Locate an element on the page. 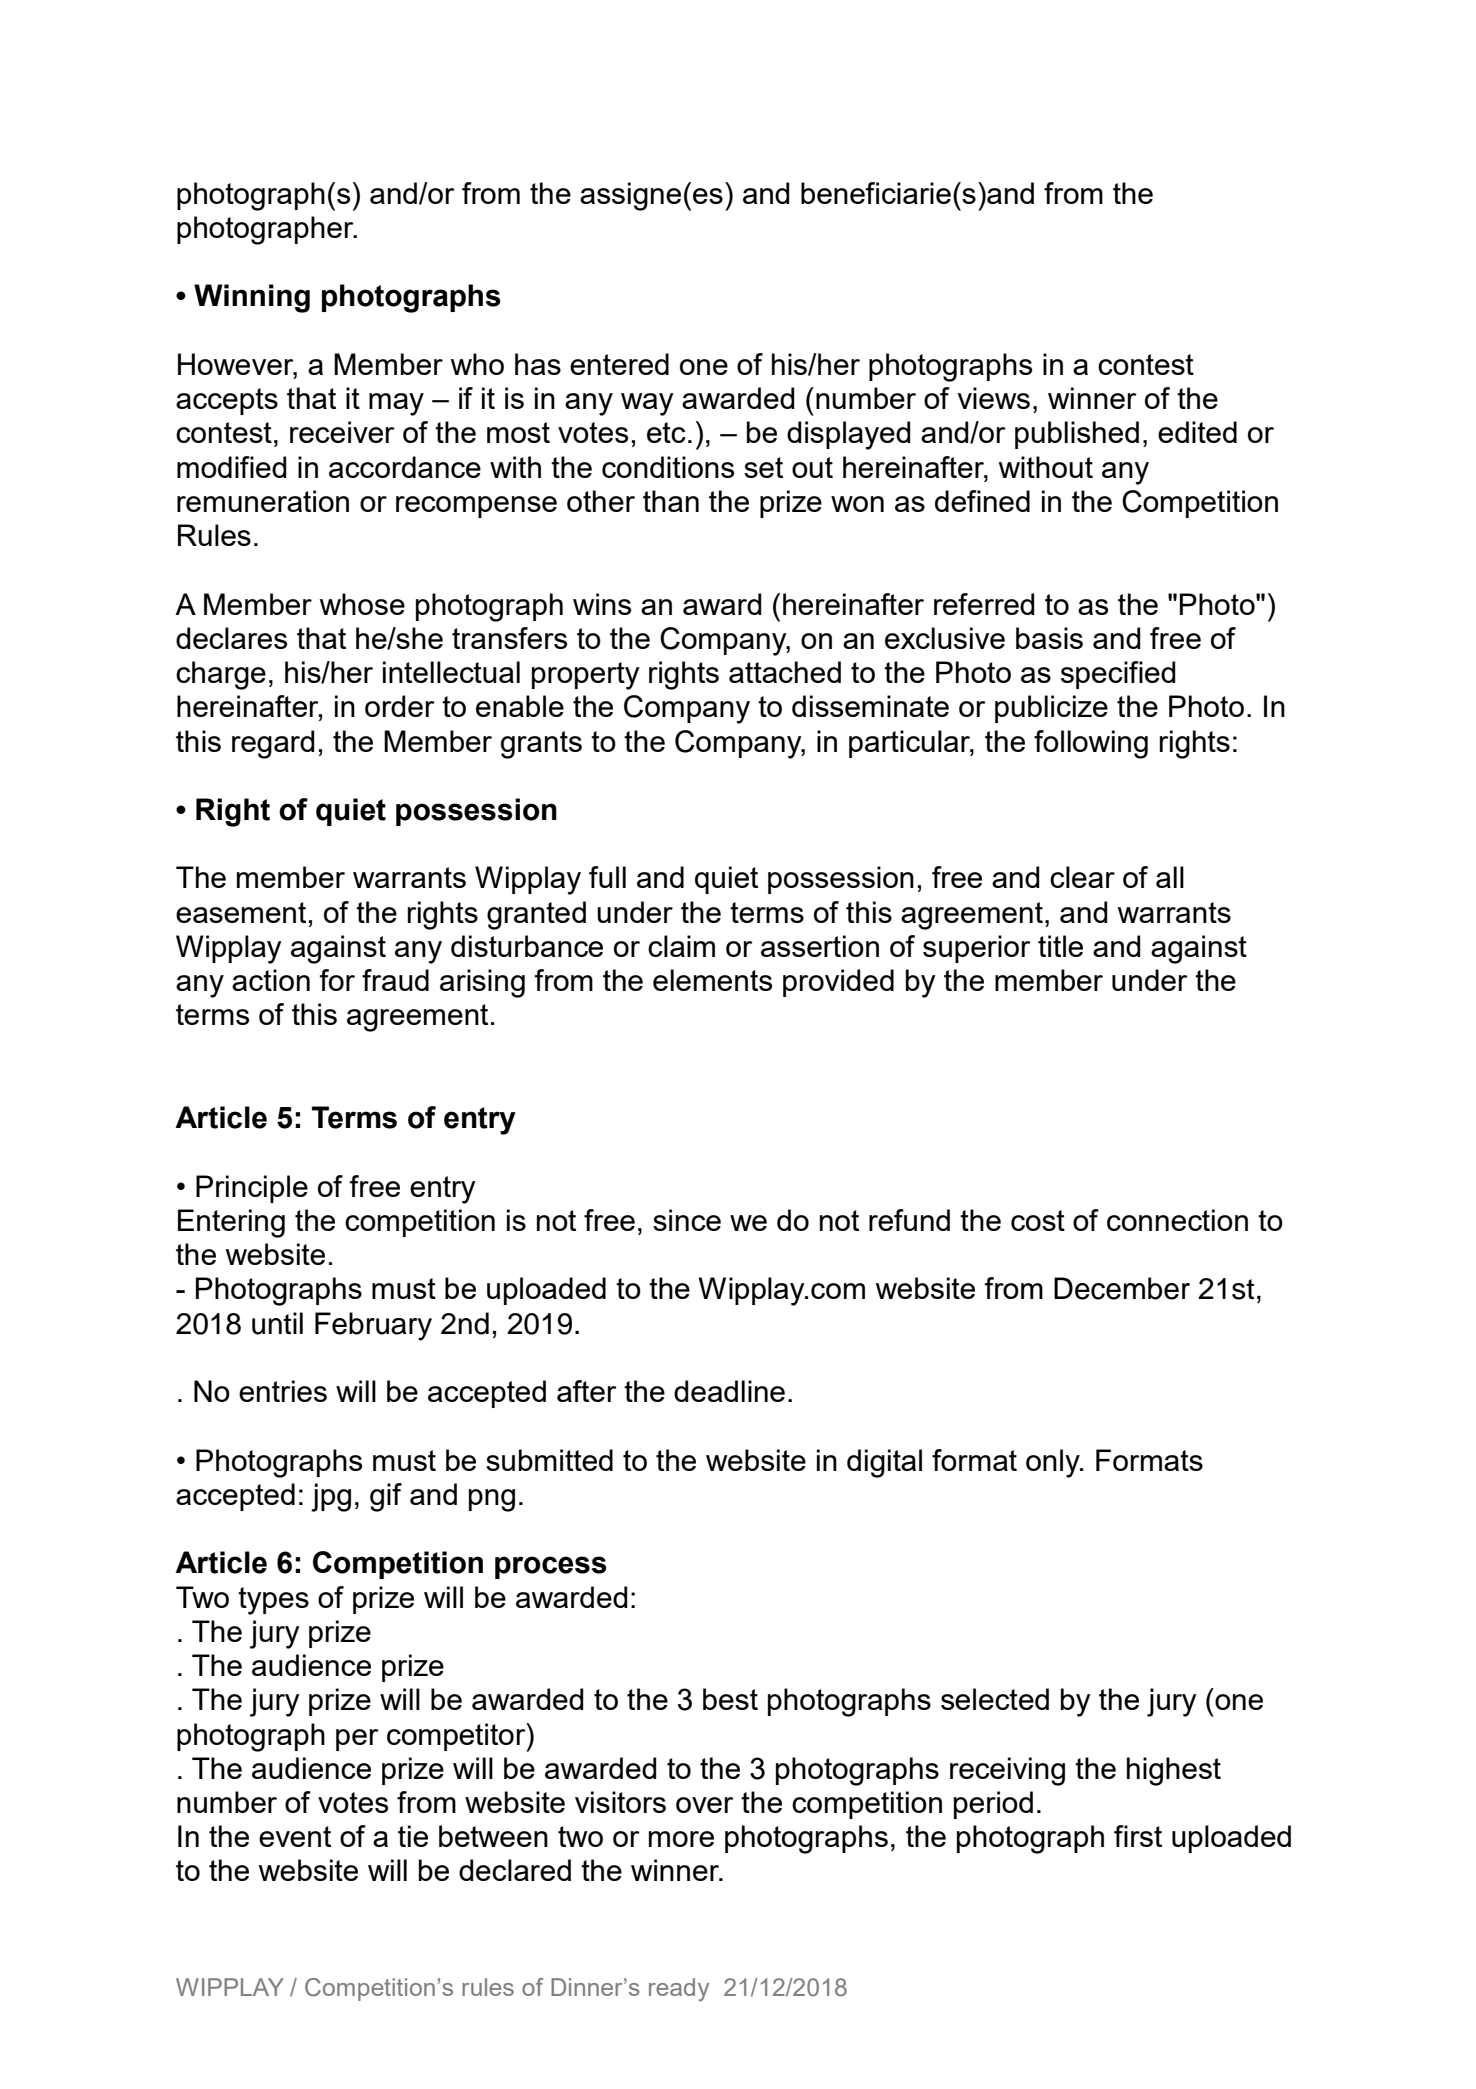 This image has width=1476, height=2089. ready is located at coordinates (679, 1990).
